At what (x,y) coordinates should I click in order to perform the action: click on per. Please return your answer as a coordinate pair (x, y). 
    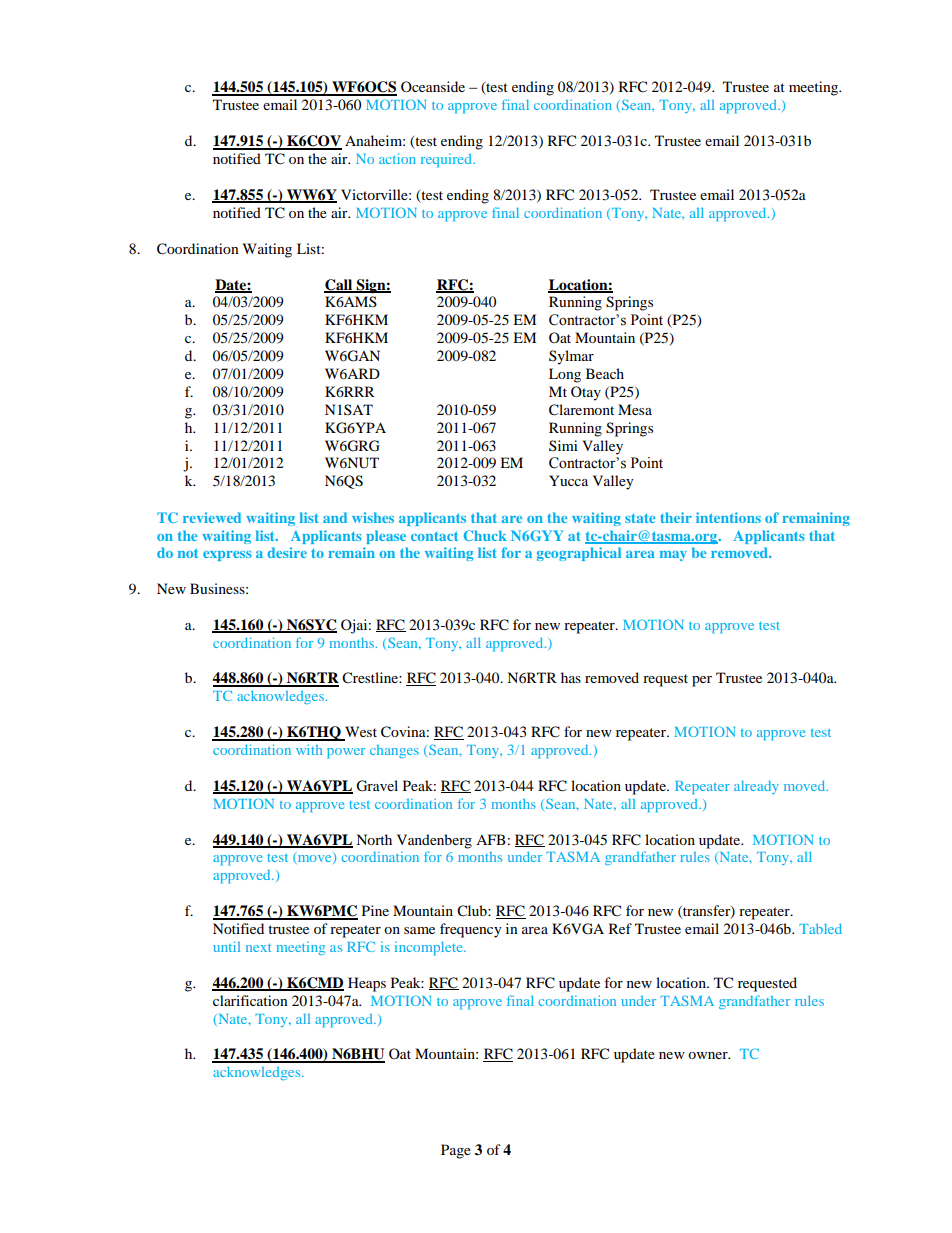
    Looking at the image, I should click on (702, 681).
